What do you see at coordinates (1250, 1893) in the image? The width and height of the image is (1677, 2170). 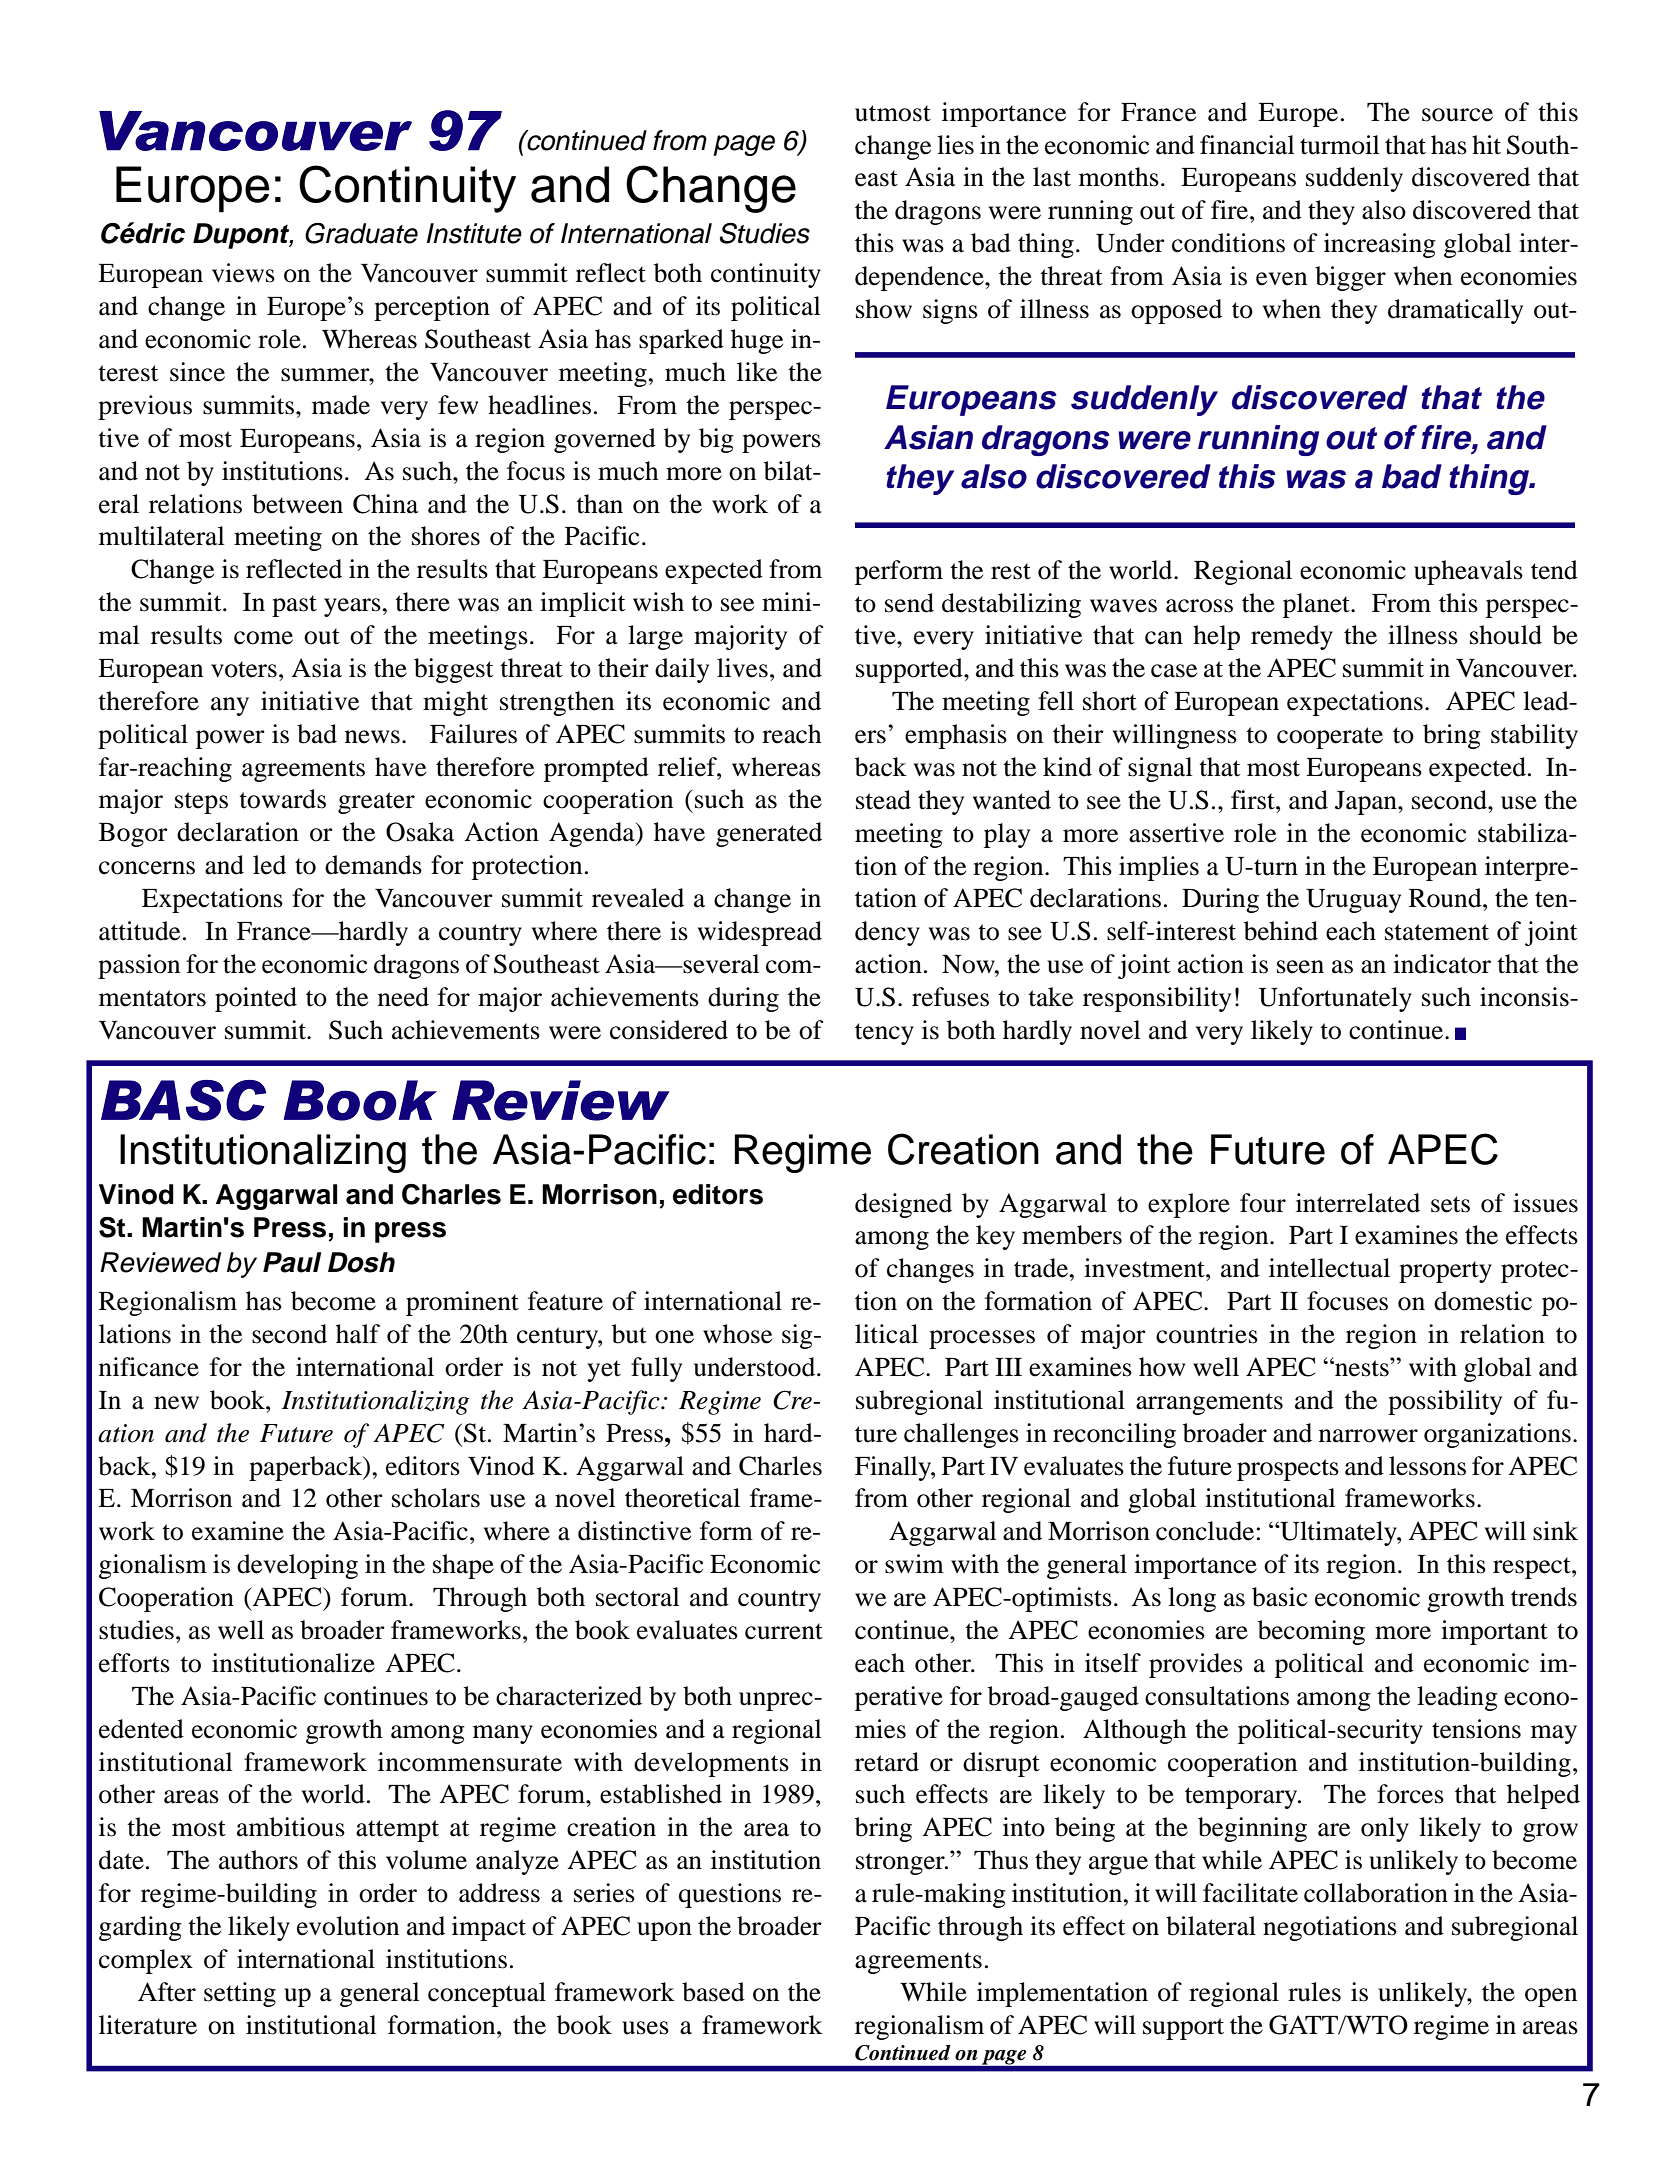 I see `facilitate` at bounding box center [1250, 1893].
